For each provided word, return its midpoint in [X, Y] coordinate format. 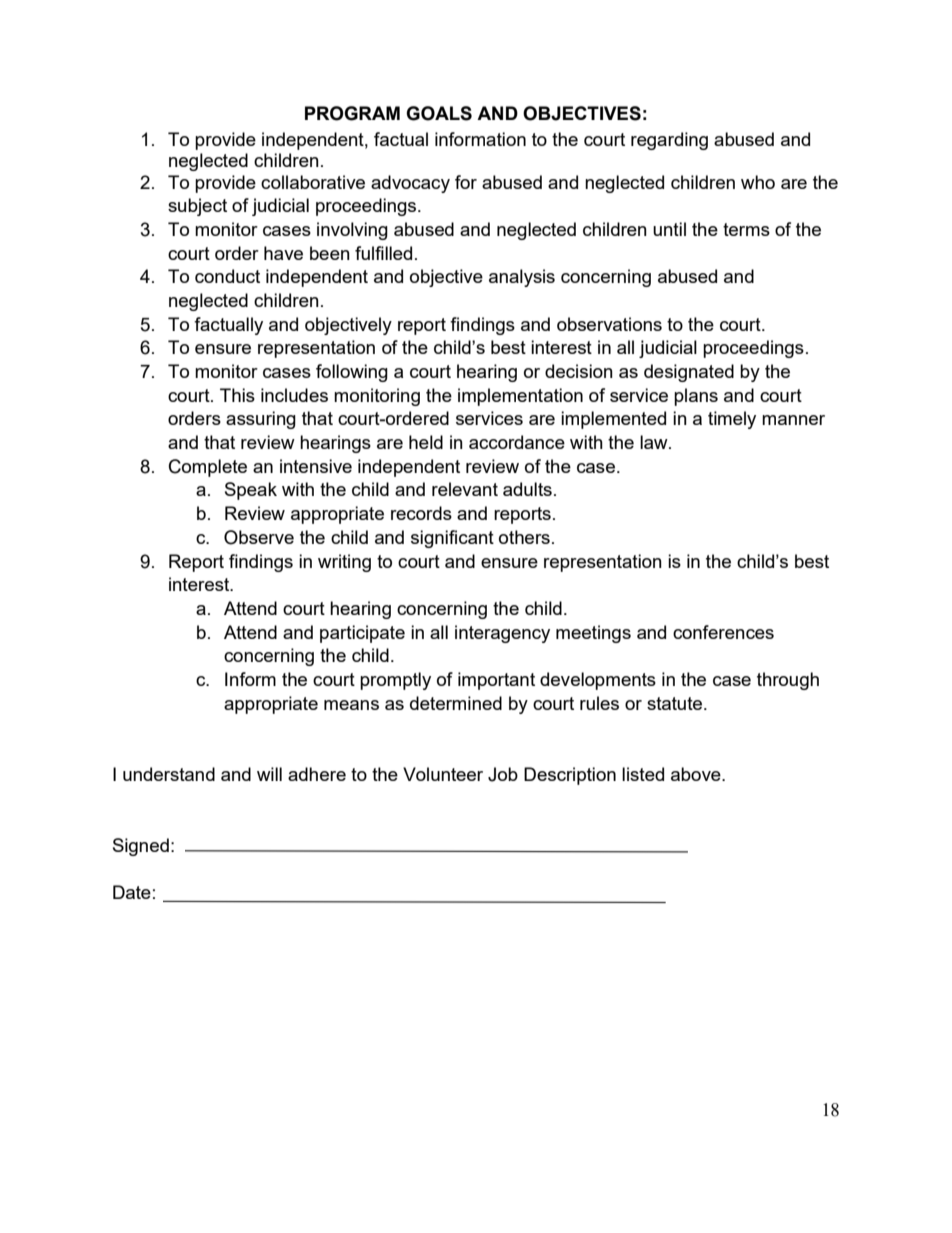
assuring [261, 420]
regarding [669, 141]
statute [676, 703]
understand [169, 774]
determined [456, 703]
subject [197, 207]
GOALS [439, 113]
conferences [723, 632]
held [426, 442]
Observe [259, 537]
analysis [522, 278]
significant [452, 539]
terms [746, 229]
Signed [141, 847]
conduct [227, 276]
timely [732, 420]
